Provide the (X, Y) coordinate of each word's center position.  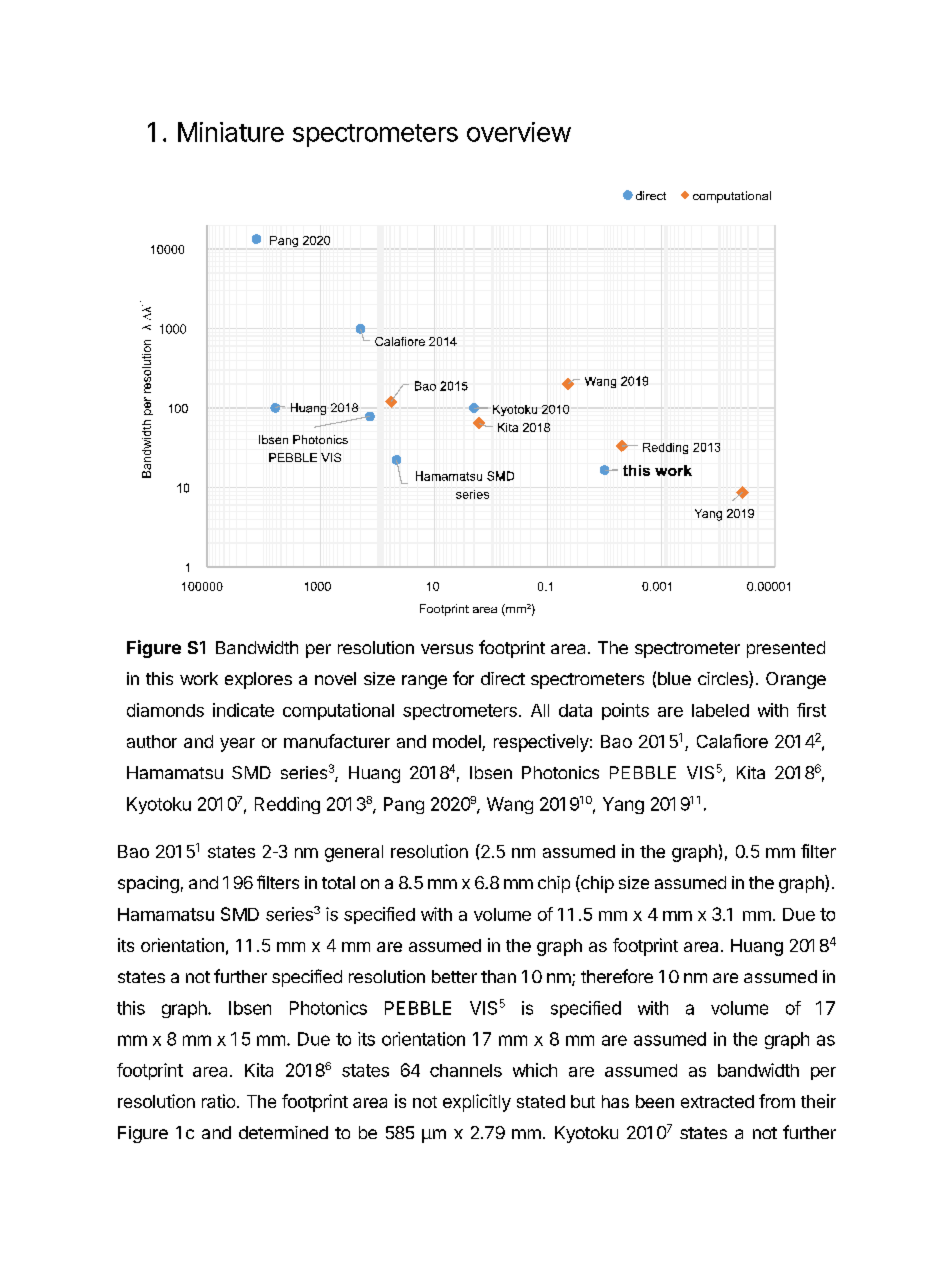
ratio (220, 1101)
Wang (510, 805)
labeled (720, 710)
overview (519, 132)
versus (447, 649)
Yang (623, 805)
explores (258, 680)
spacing (148, 884)
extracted (717, 1101)
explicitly (477, 1103)
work (199, 678)
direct (503, 678)
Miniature (231, 132)
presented (786, 649)
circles (724, 679)
